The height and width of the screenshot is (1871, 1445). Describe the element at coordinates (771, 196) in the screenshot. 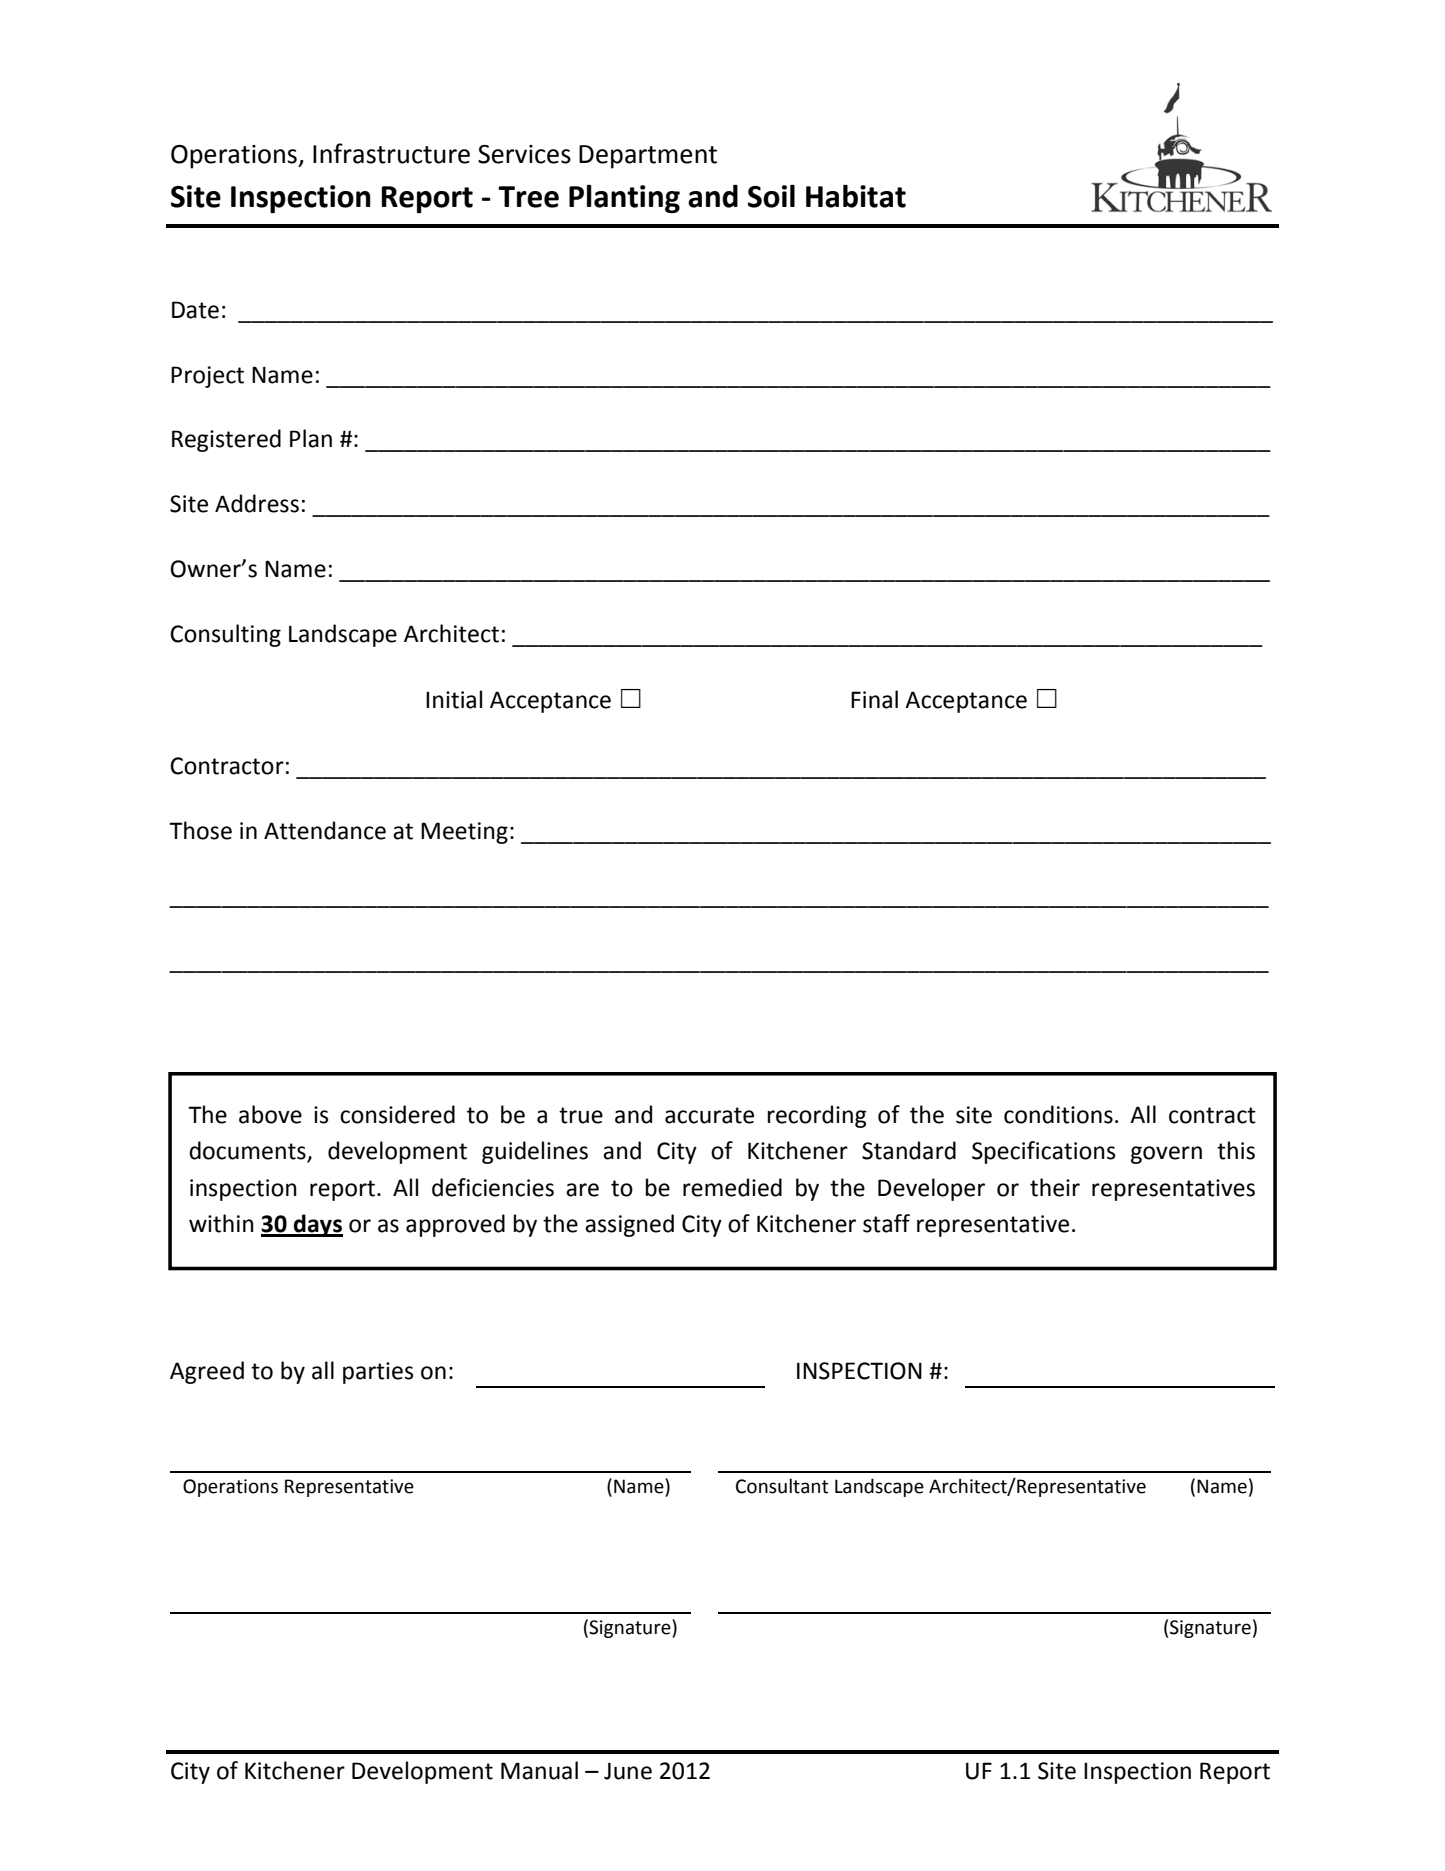

I see `Soil` at that location.
